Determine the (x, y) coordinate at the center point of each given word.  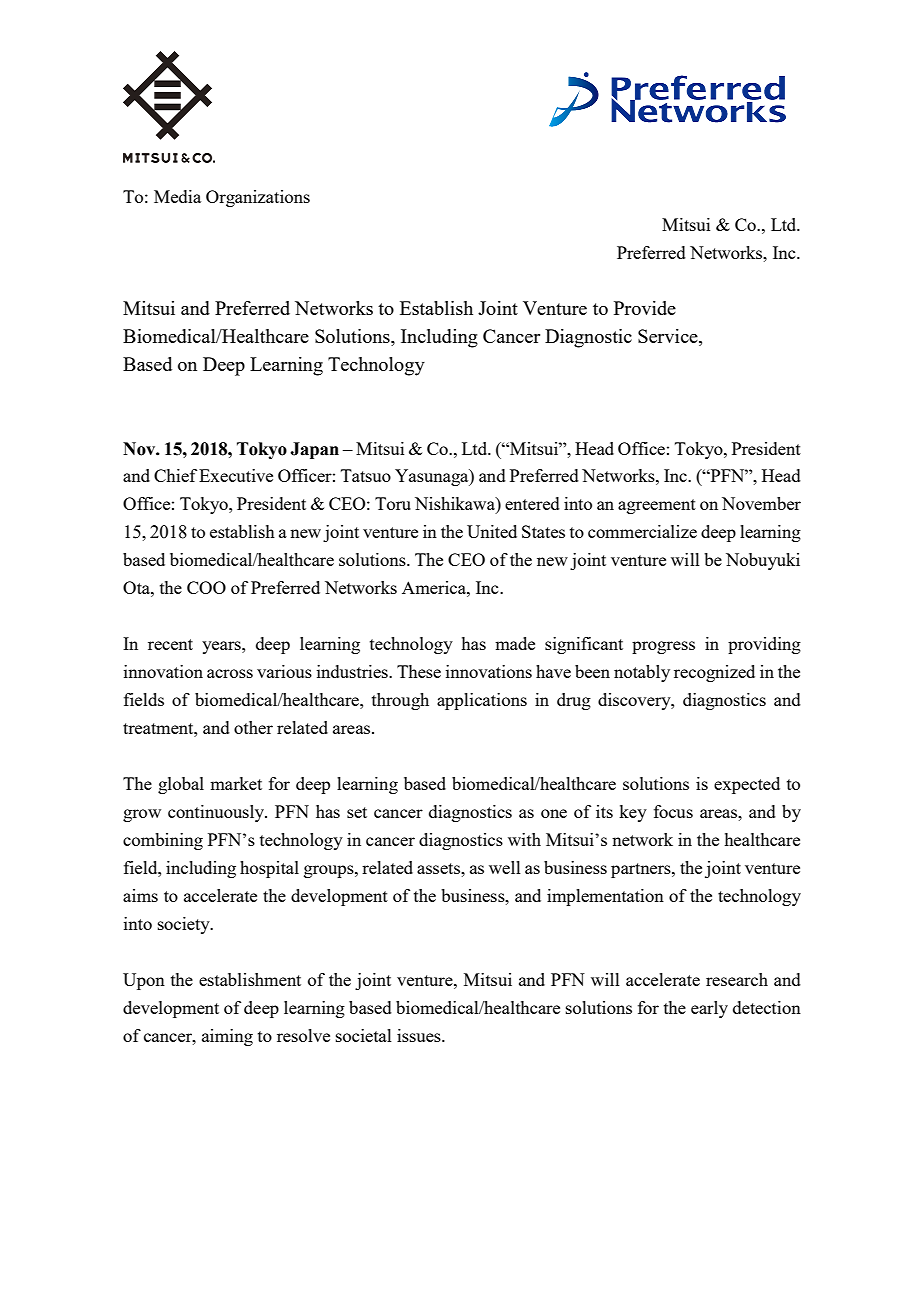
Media (177, 196)
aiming (227, 1037)
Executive (236, 475)
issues (420, 1035)
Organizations (258, 198)
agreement (657, 506)
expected (747, 785)
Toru (393, 503)
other (253, 727)
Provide (645, 308)
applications (482, 701)
